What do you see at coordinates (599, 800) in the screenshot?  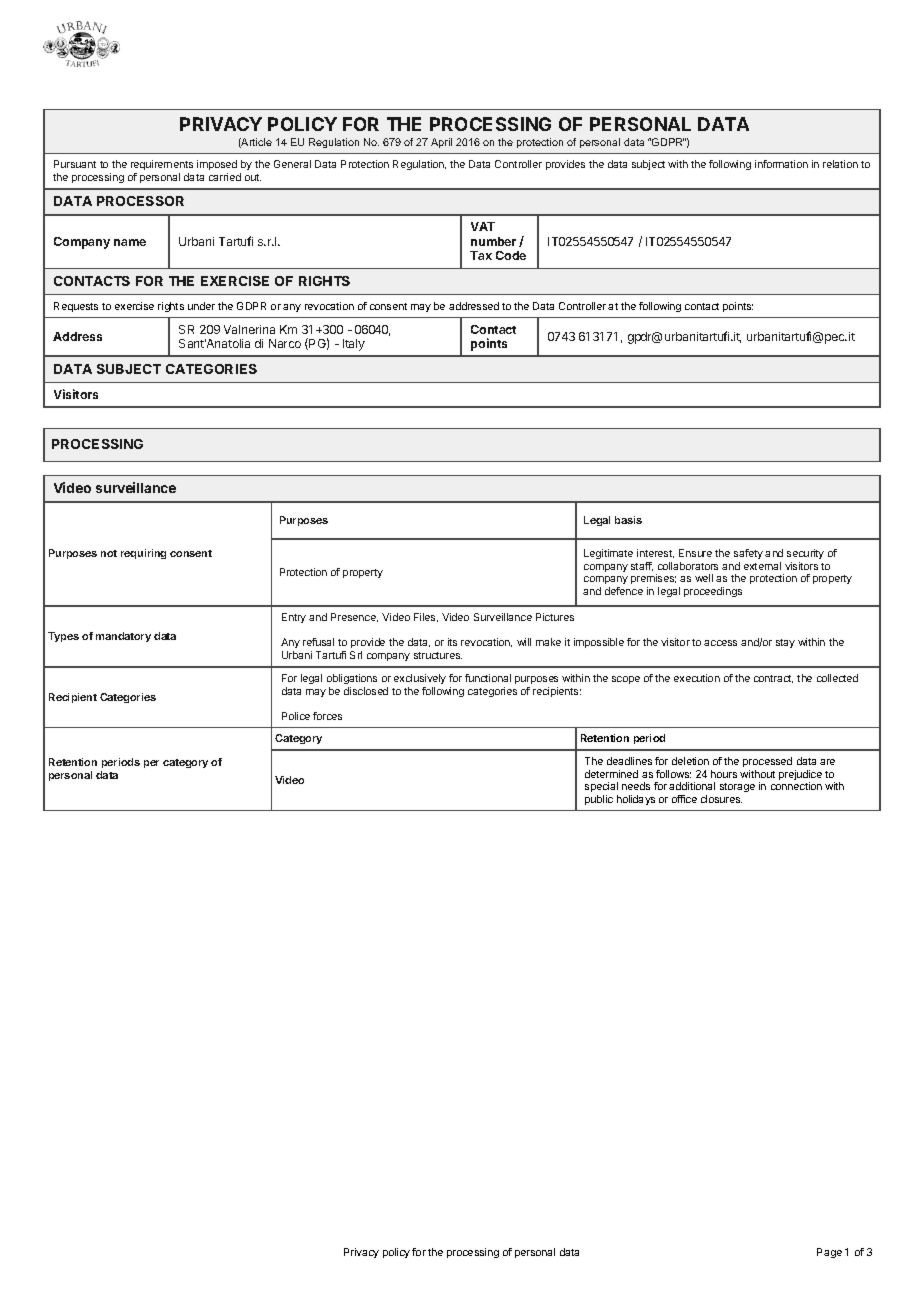 I see `public` at bounding box center [599, 800].
